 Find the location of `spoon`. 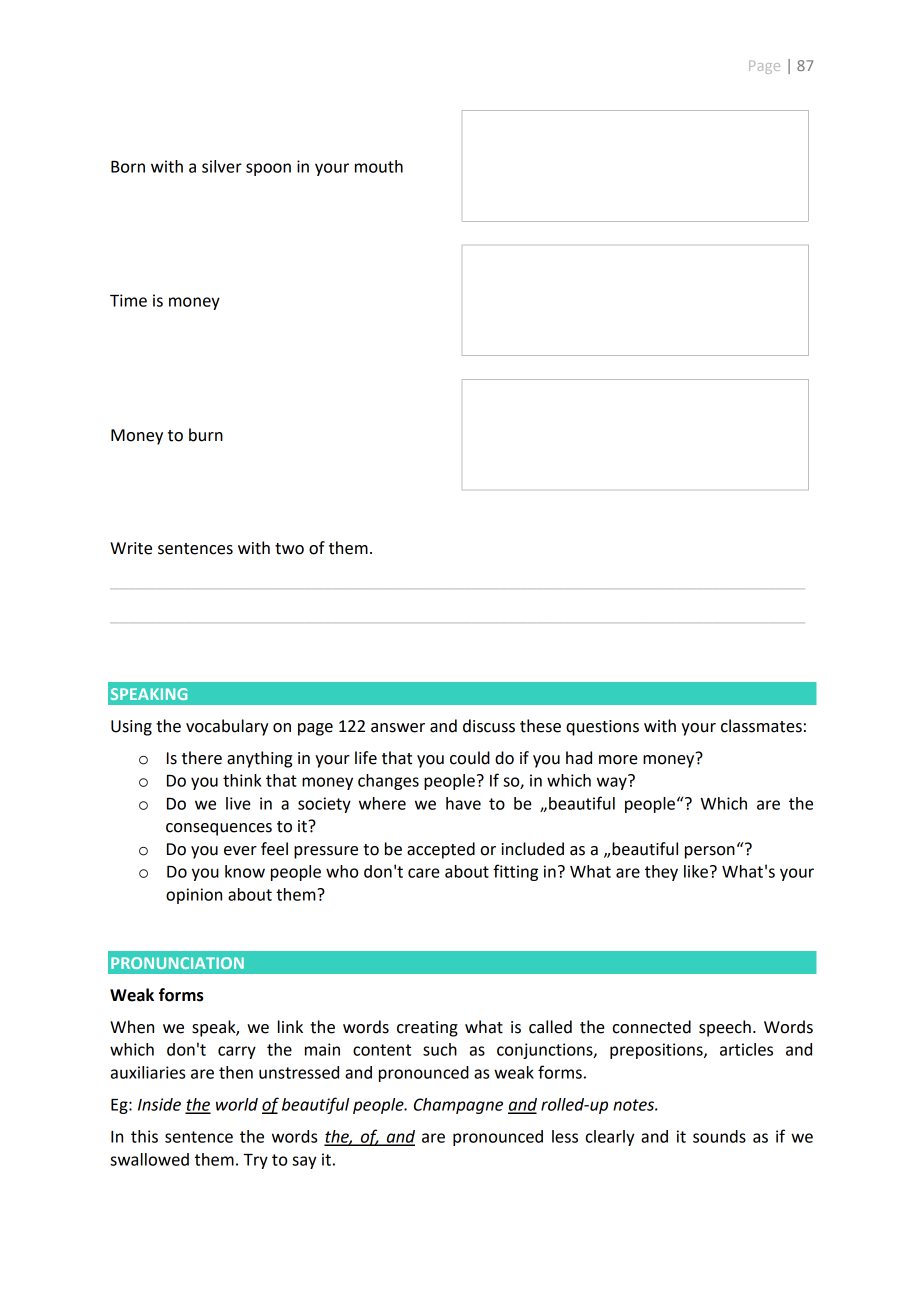

spoon is located at coordinates (268, 169).
